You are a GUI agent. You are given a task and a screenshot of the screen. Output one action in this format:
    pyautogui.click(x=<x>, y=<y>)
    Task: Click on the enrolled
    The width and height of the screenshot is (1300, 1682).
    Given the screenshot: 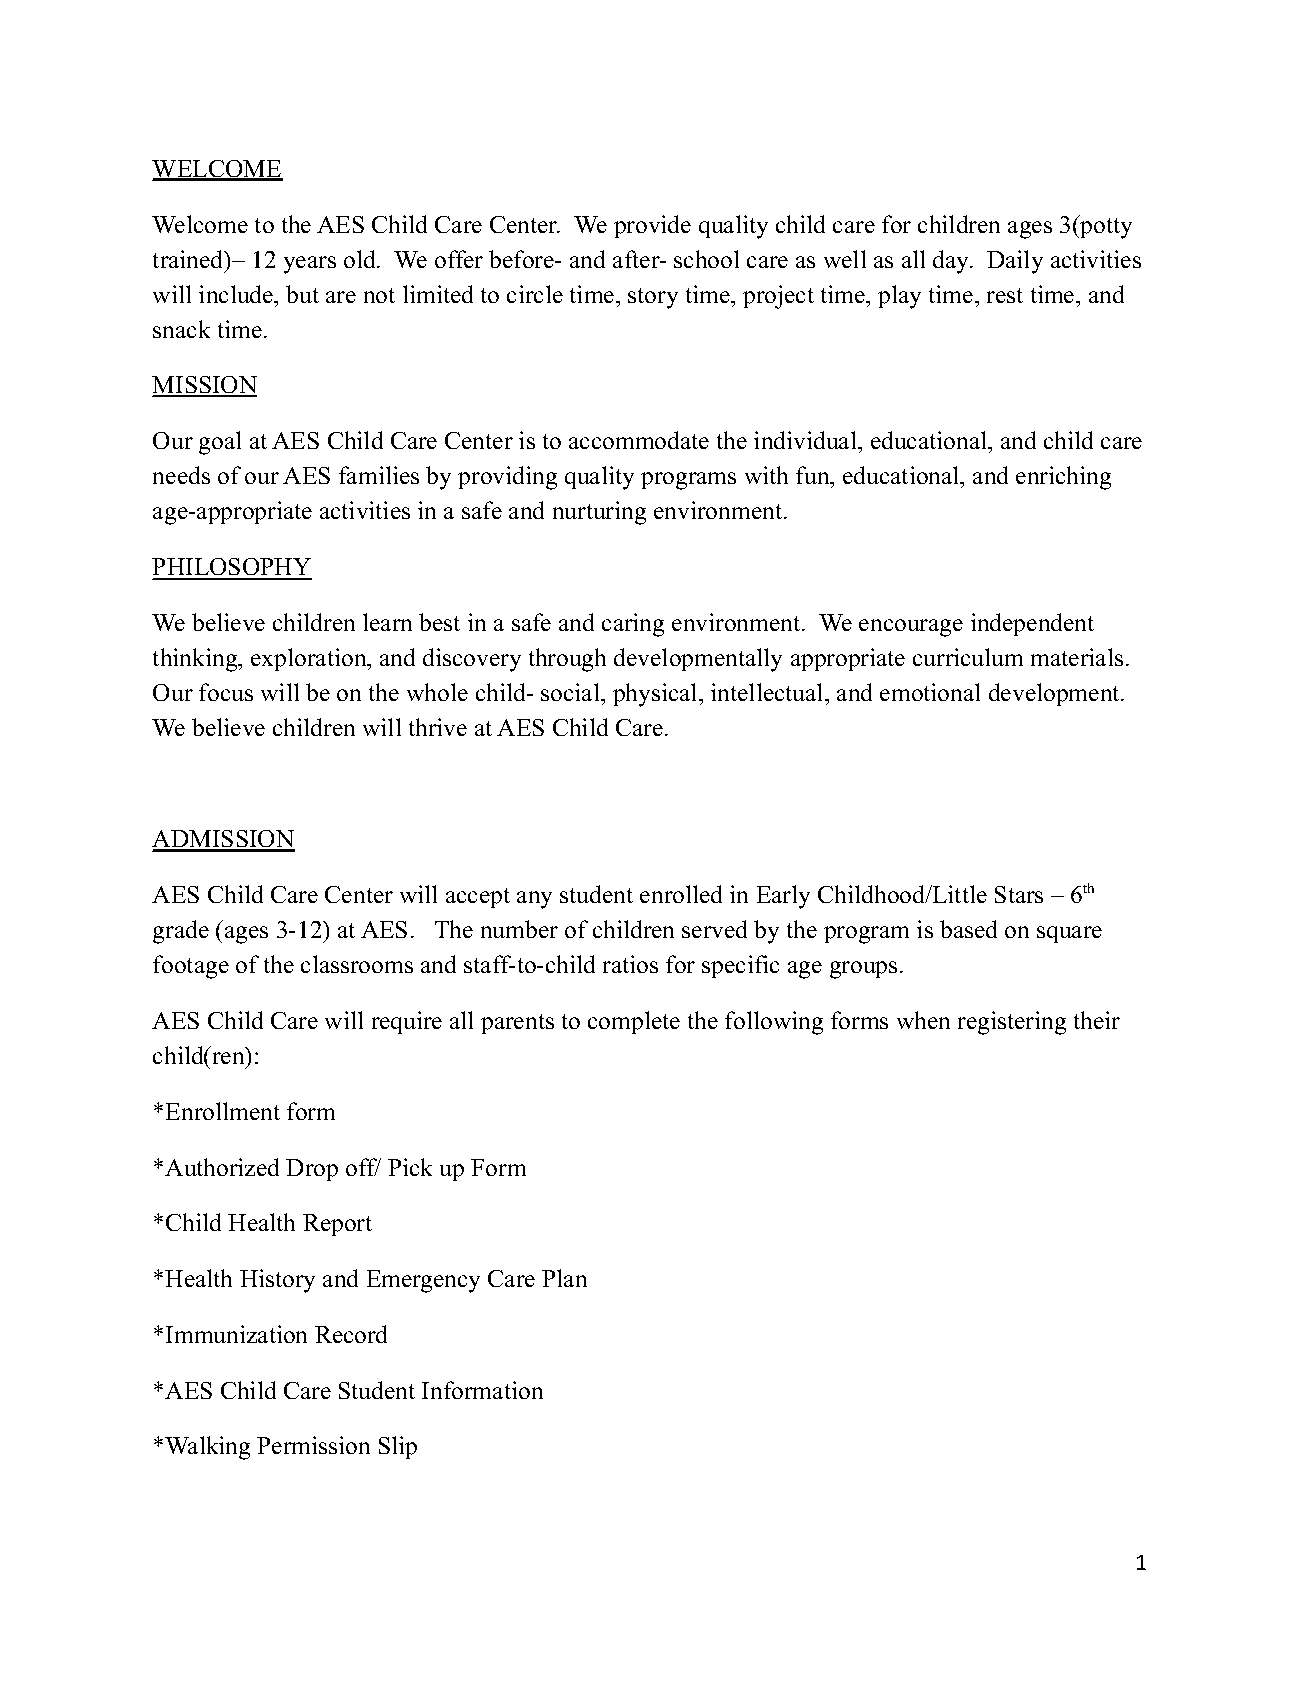 What is the action you would take?
    pyautogui.click(x=681, y=894)
